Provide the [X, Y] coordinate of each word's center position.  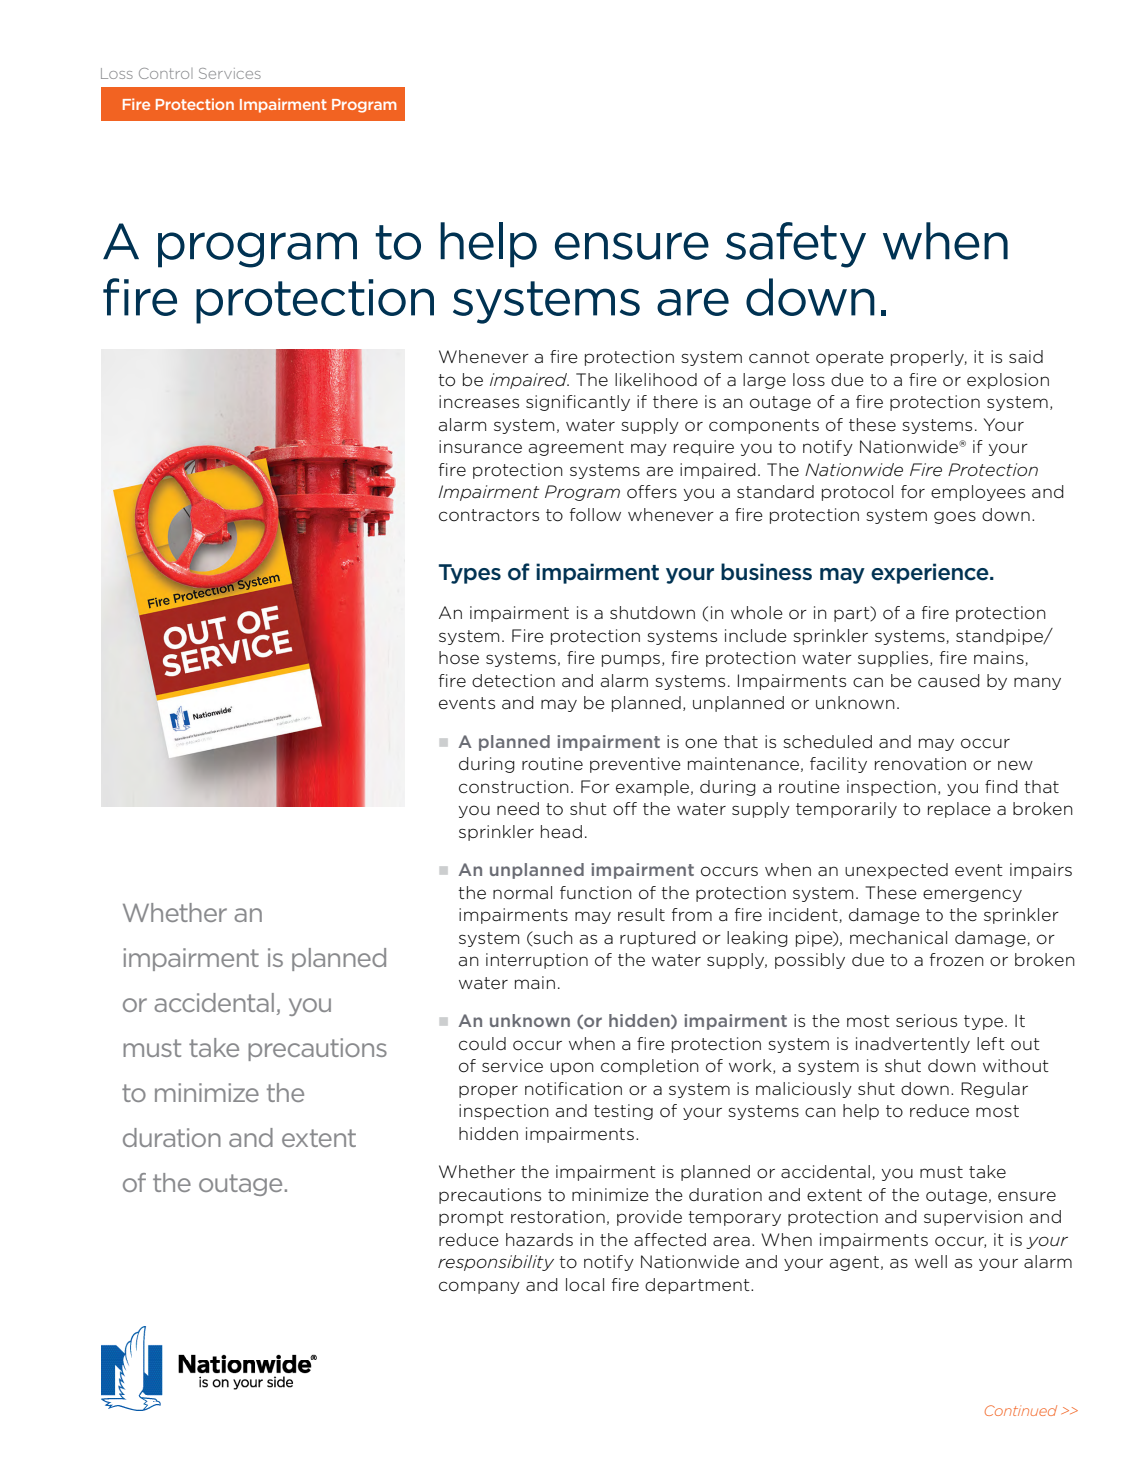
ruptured [658, 939]
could [482, 1043]
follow [595, 515]
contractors [489, 515]
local [585, 1285]
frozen [957, 960]
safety [796, 245]
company [479, 1287]
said [1026, 356]
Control [165, 73]
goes [955, 517]
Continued [1021, 1410]
